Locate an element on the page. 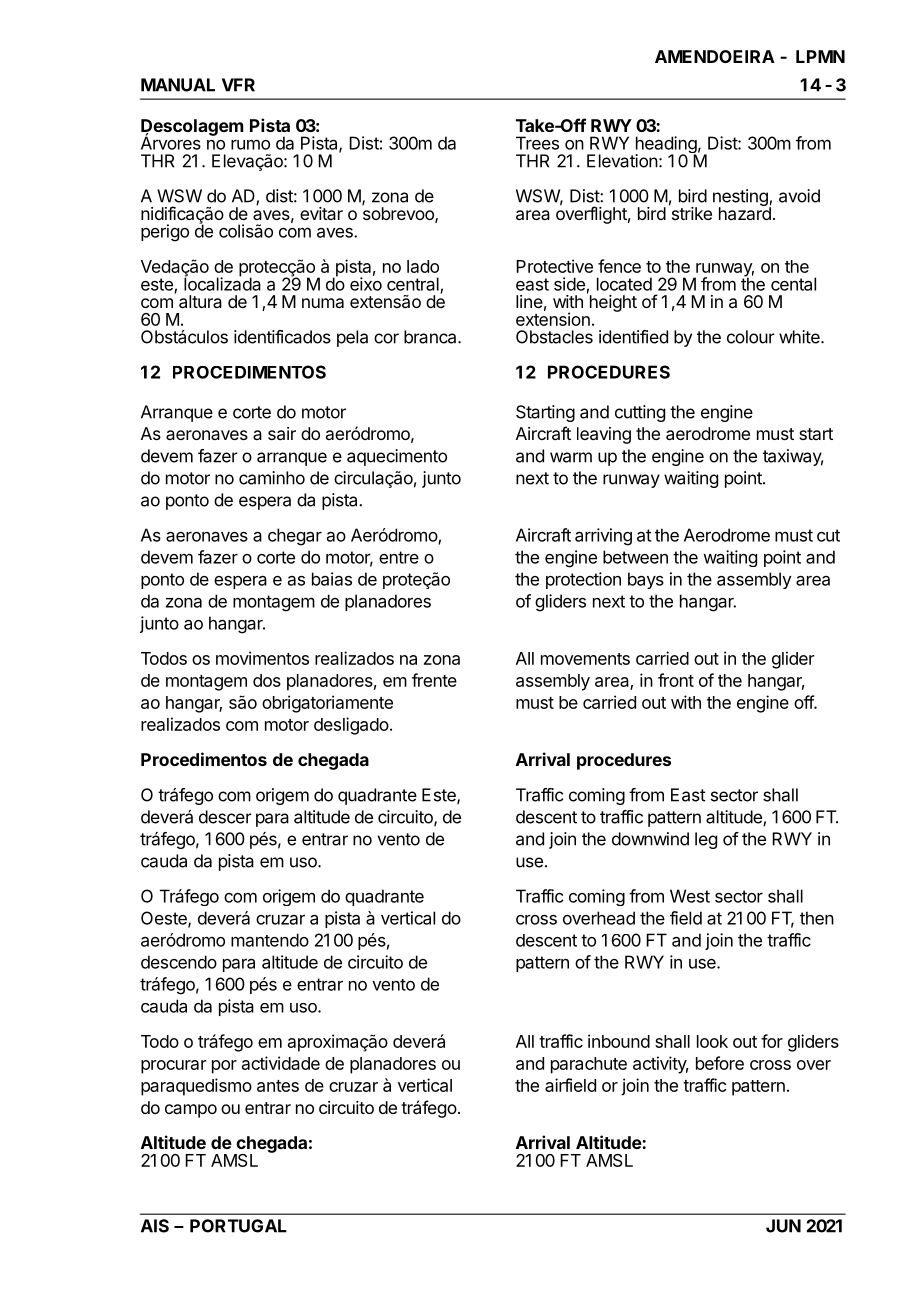 The image size is (924, 1310). colour is located at coordinates (751, 337).
